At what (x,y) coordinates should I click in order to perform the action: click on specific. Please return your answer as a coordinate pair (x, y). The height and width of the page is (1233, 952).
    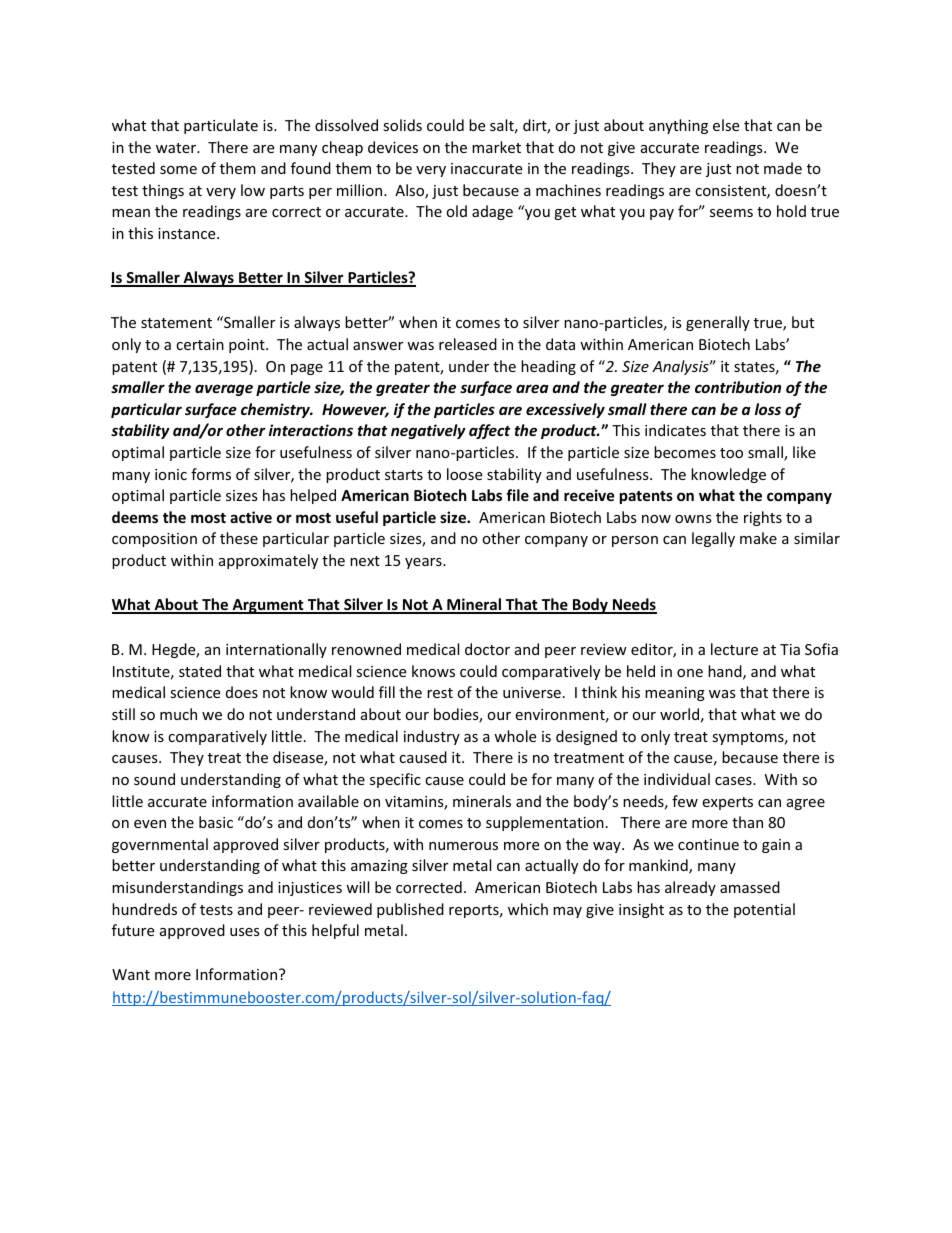
    Looking at the image, I should click on (395, 780).
